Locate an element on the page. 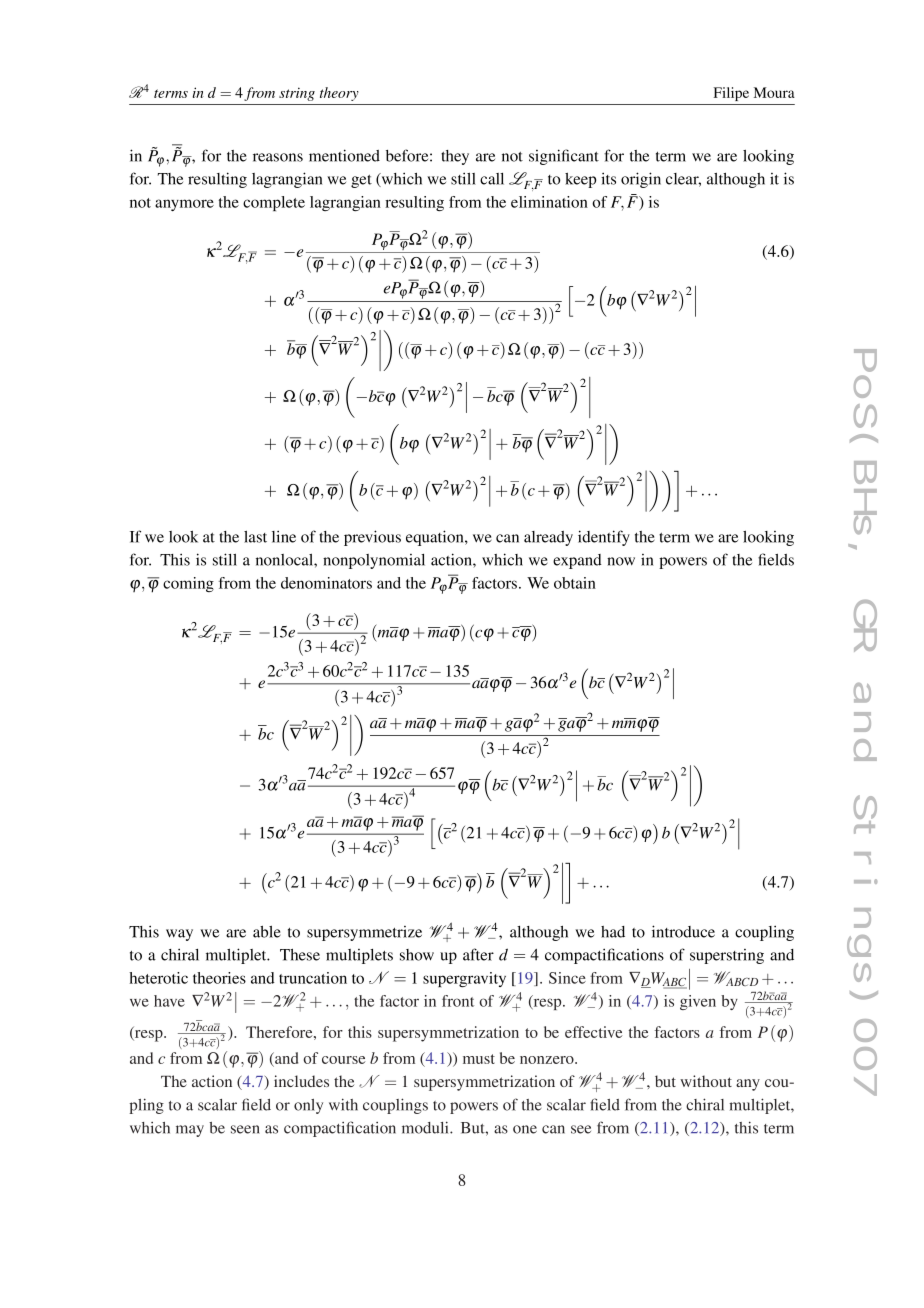 The width and height of the document is (924, 1308). coming is located at coordinates (188, 584).
